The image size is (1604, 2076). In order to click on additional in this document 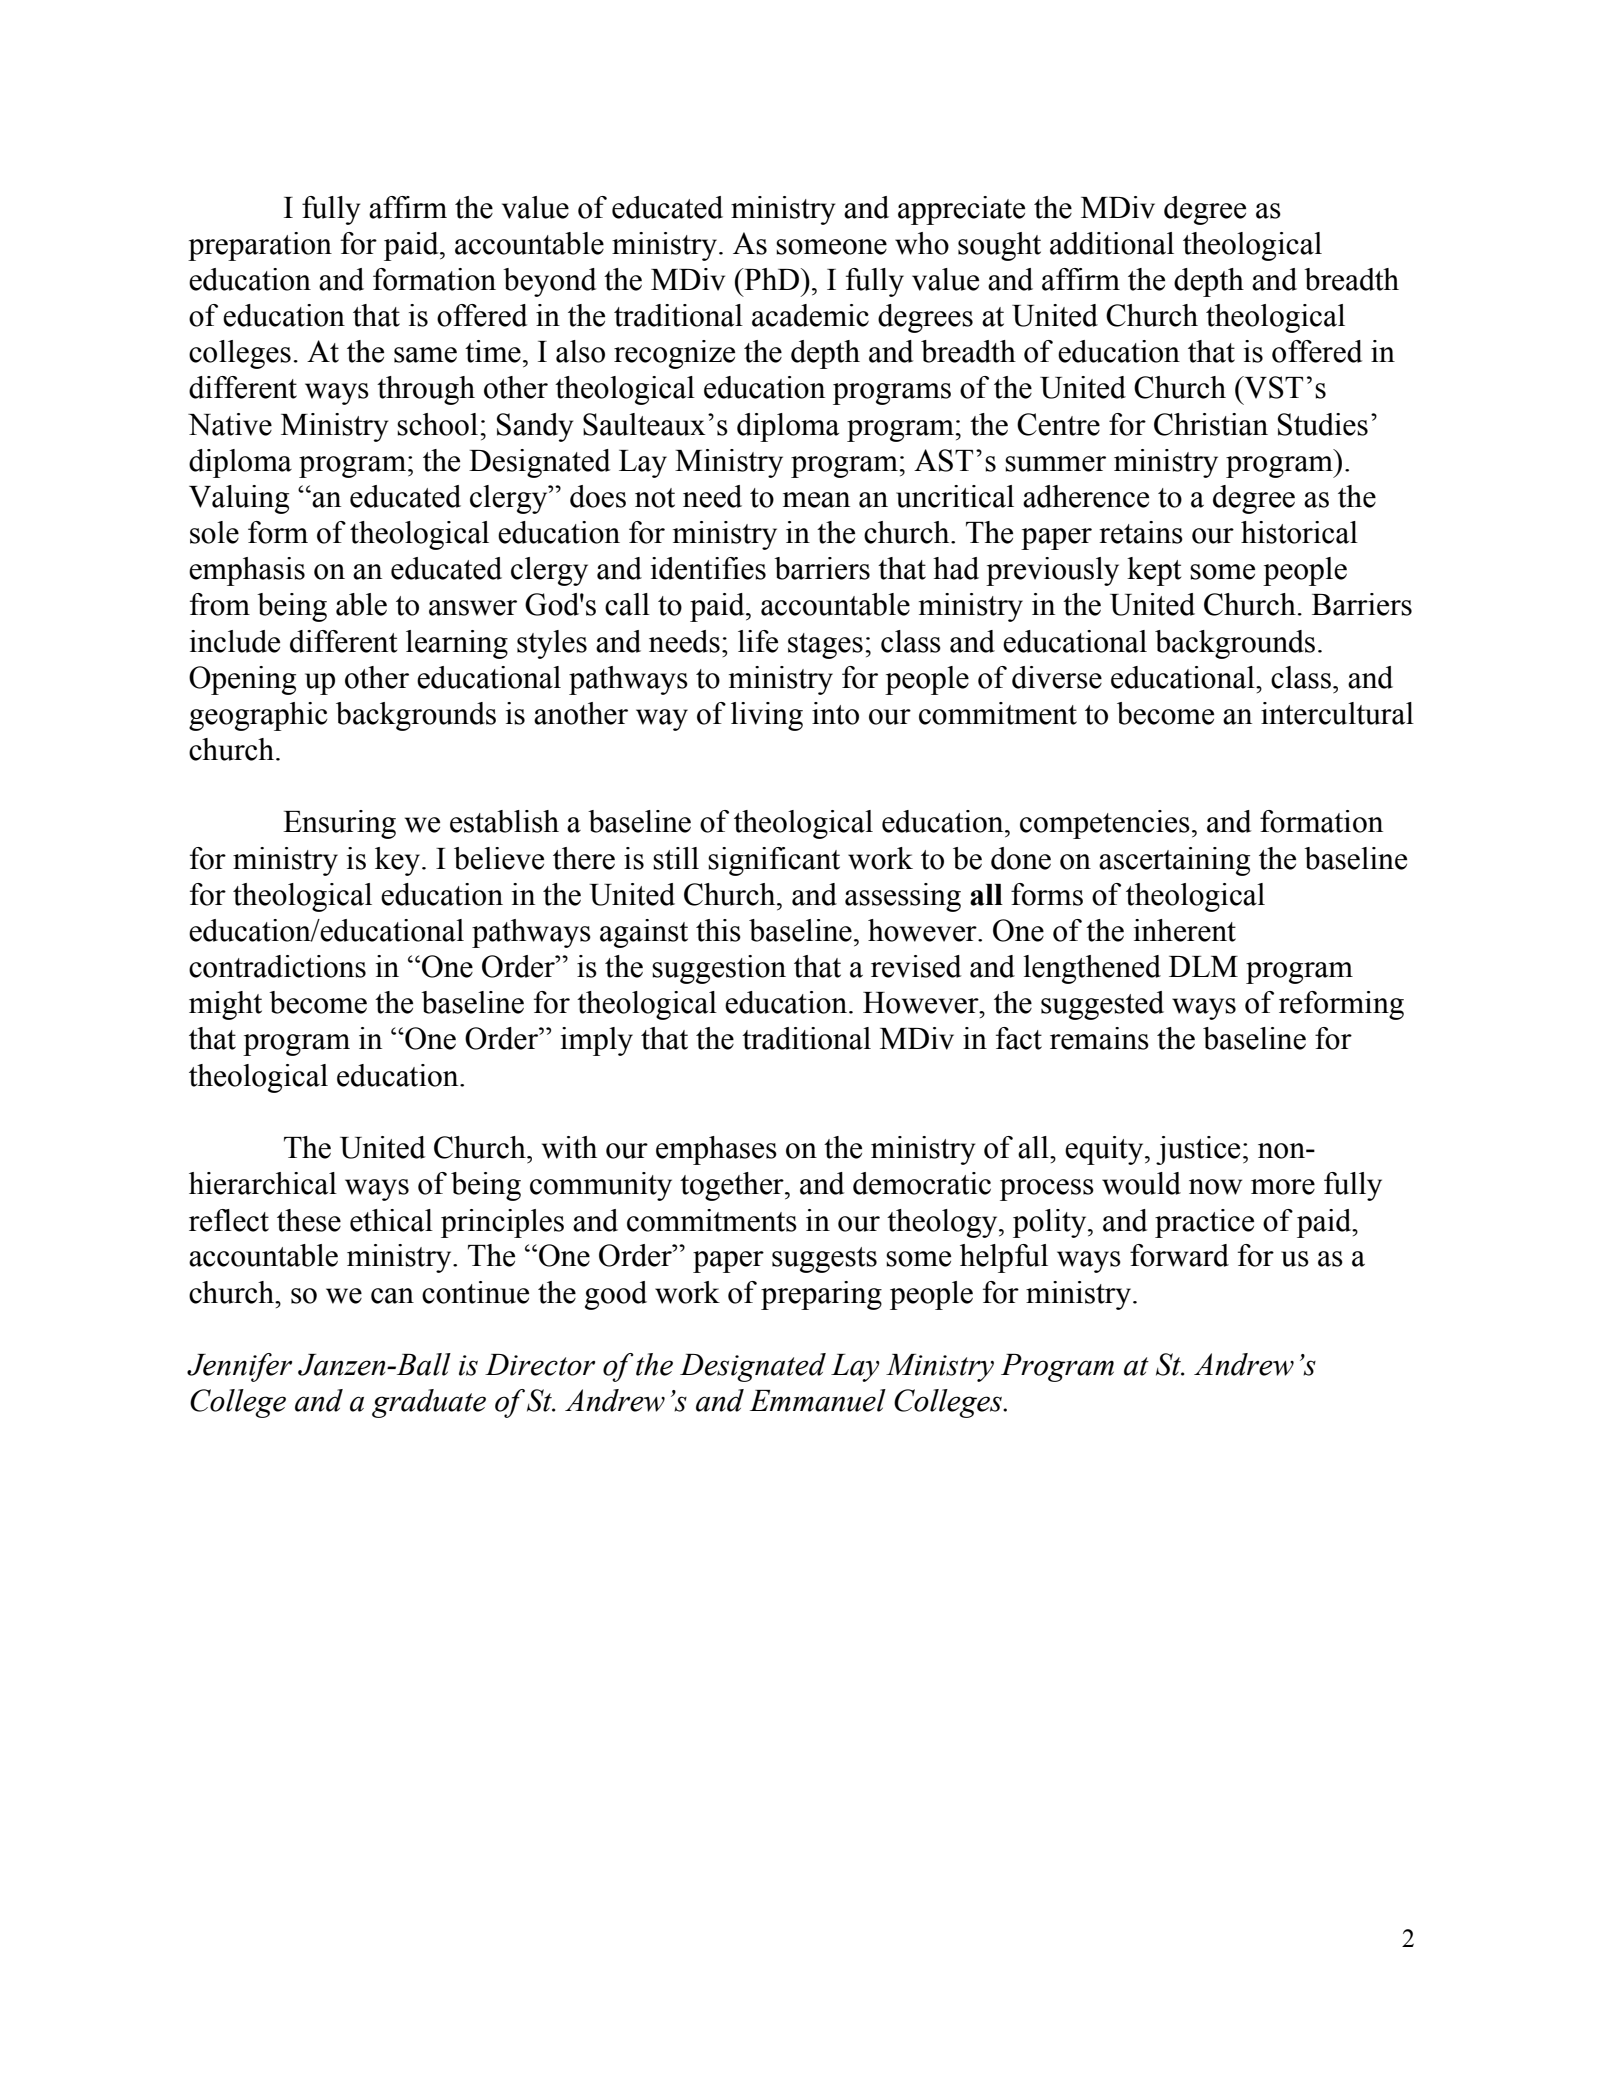, I will do `click(1112, 243)`.
